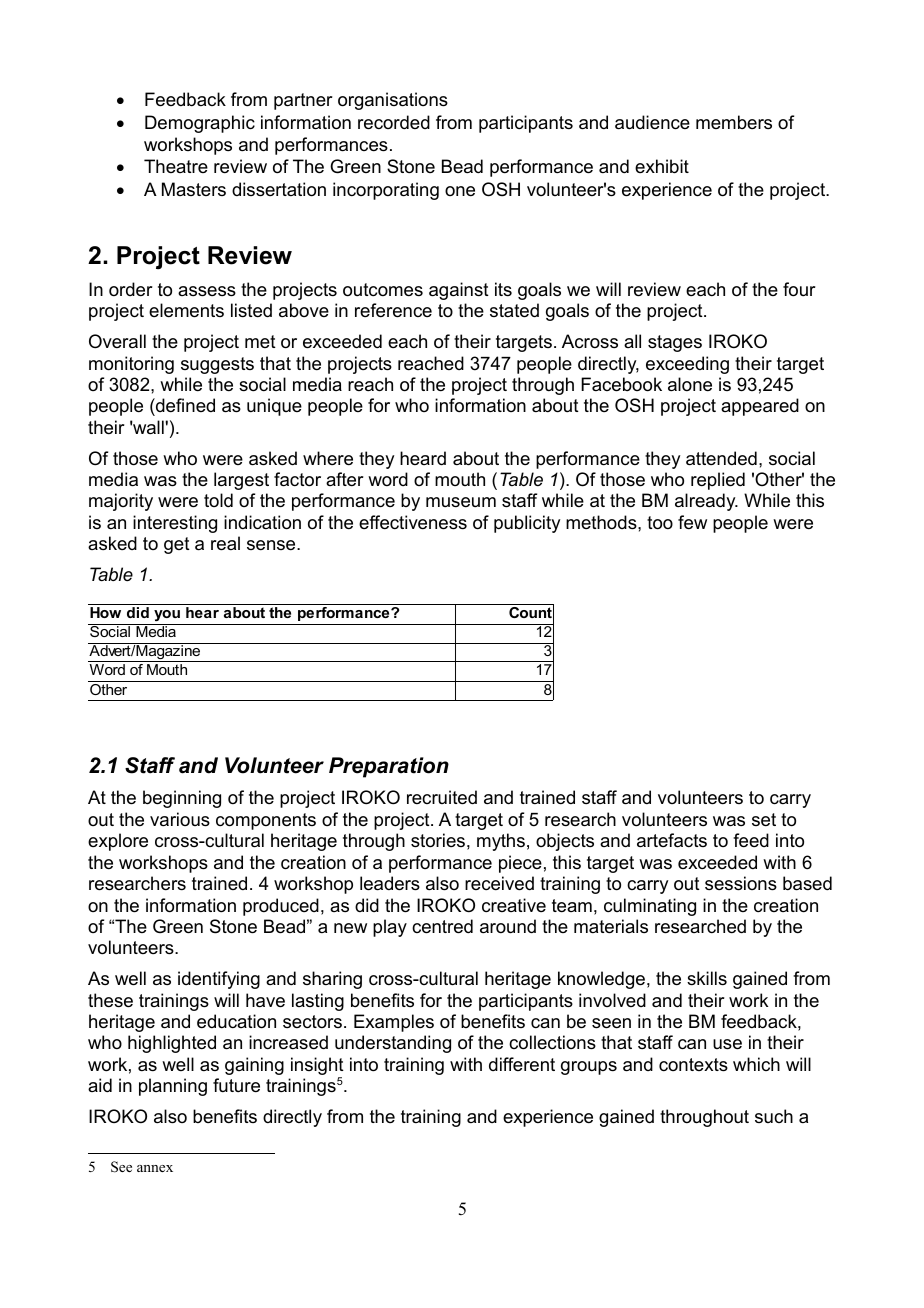  Describe the element at coordinates (764, 820) in the page. I see `set` at that location.
